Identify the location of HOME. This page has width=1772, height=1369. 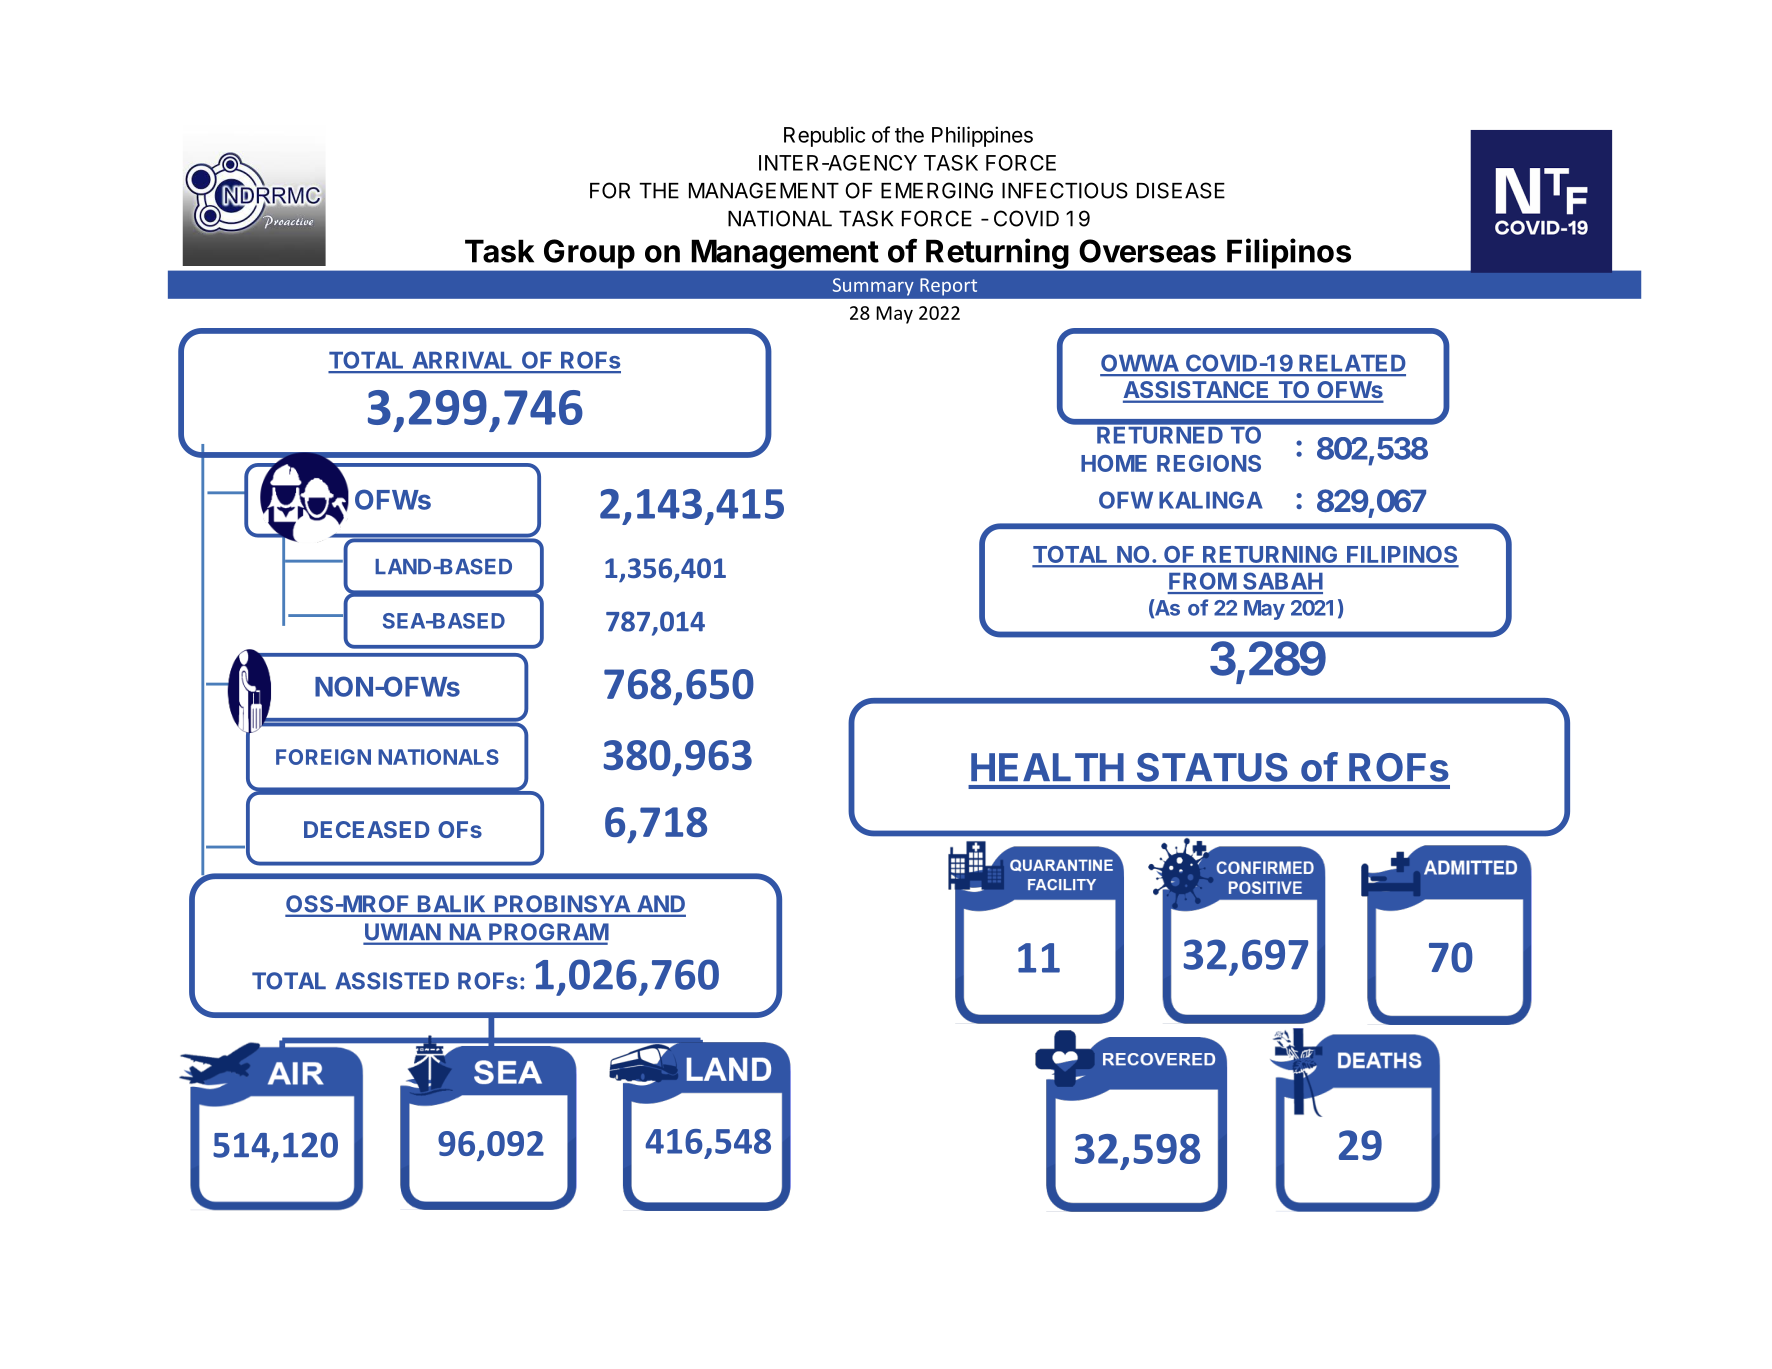
(1114, 463).
